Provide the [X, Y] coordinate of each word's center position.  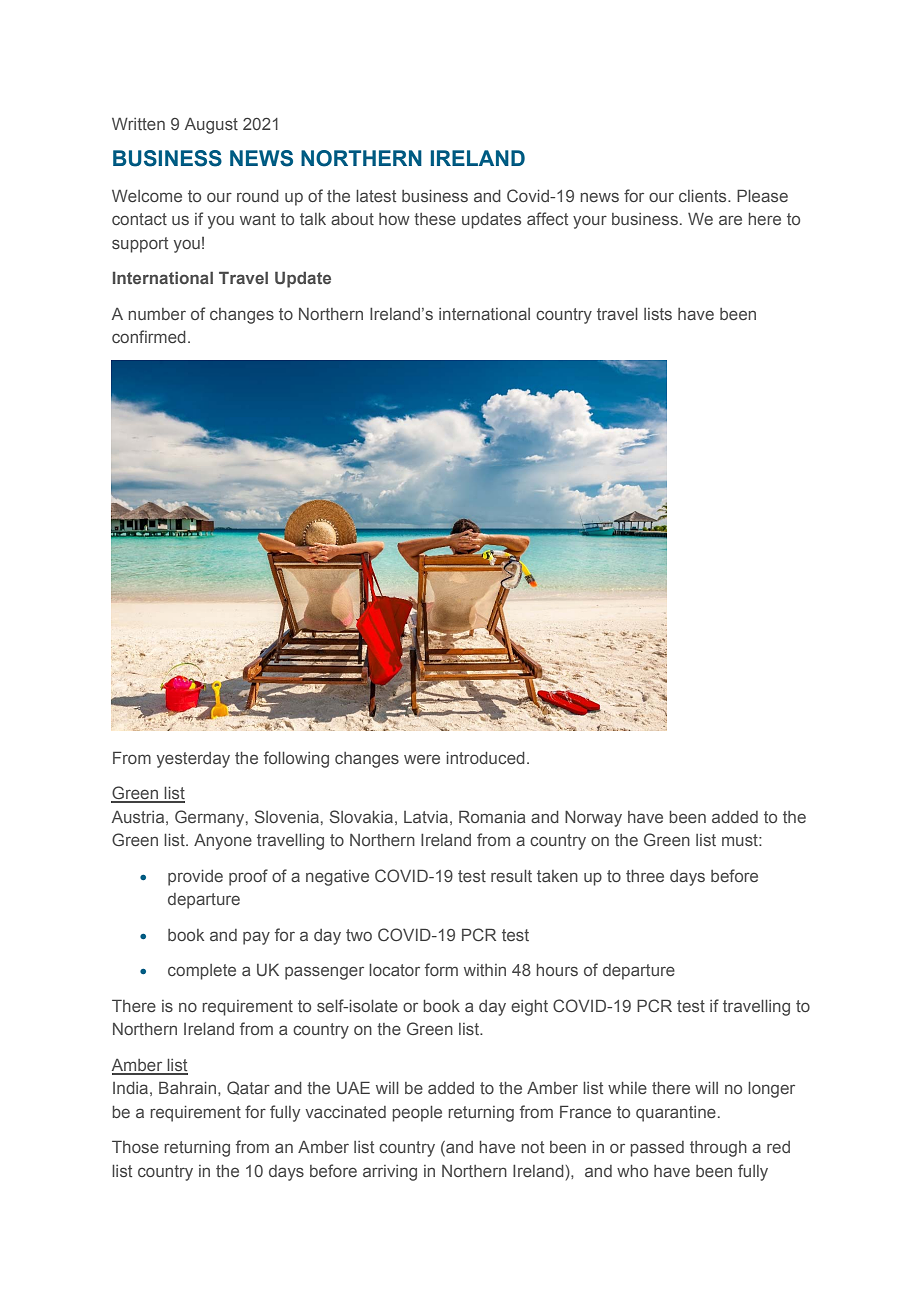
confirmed [149, 336]
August [211, 126]
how [394, 219]
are [730, 220]
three [645, 876]
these [435, 219]
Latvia [426, 817]
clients [704, 196]
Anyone [223, 842]
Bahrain [187, 1087]
